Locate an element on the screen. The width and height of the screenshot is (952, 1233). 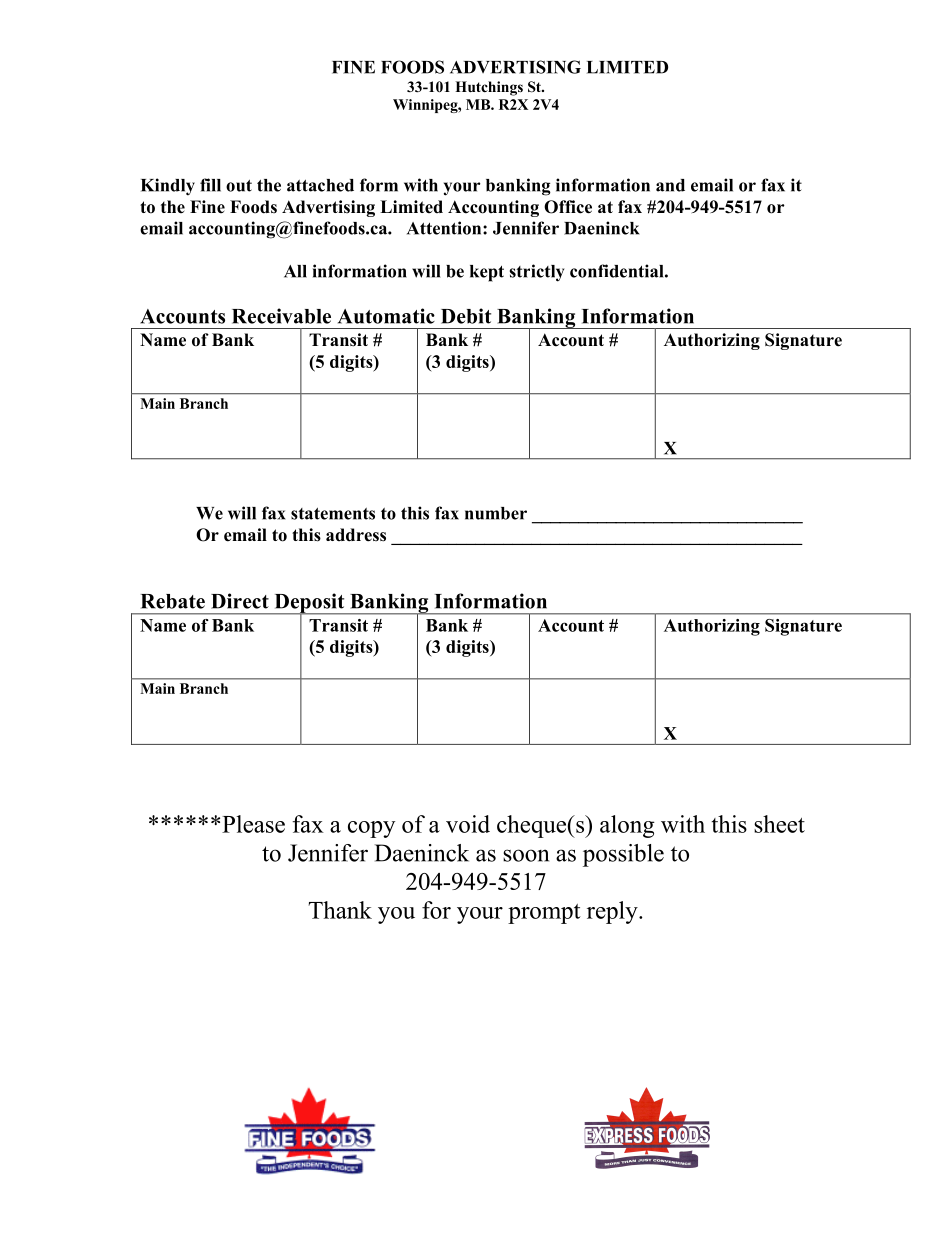
prompt is located at coordinates (544, 914).
